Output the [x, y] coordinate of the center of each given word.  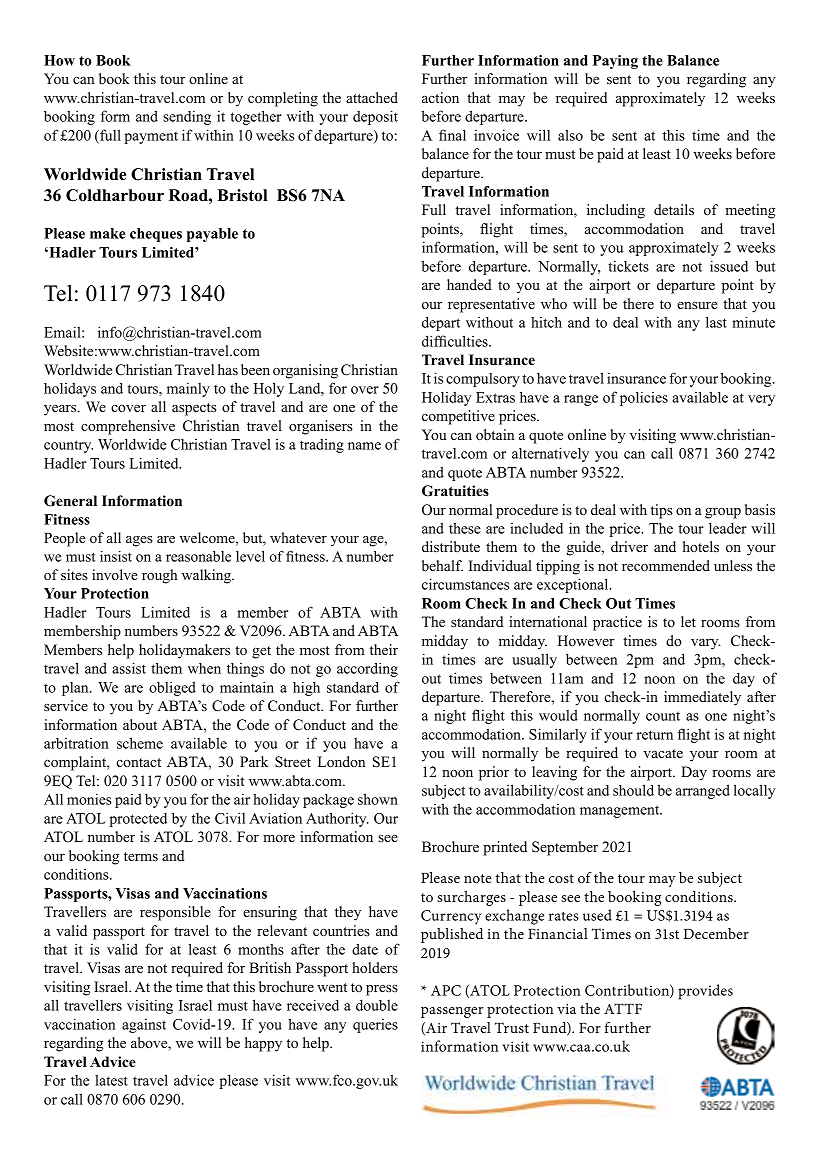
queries [375, 1026]
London [341, 761]
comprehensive [128, 427]
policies [644, 398]
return [654, 735]
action [440, 97]
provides [705, 992]
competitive [458, 417]
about [140, 724]
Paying [615, 62]
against [144, 1026]
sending [187, 117]
